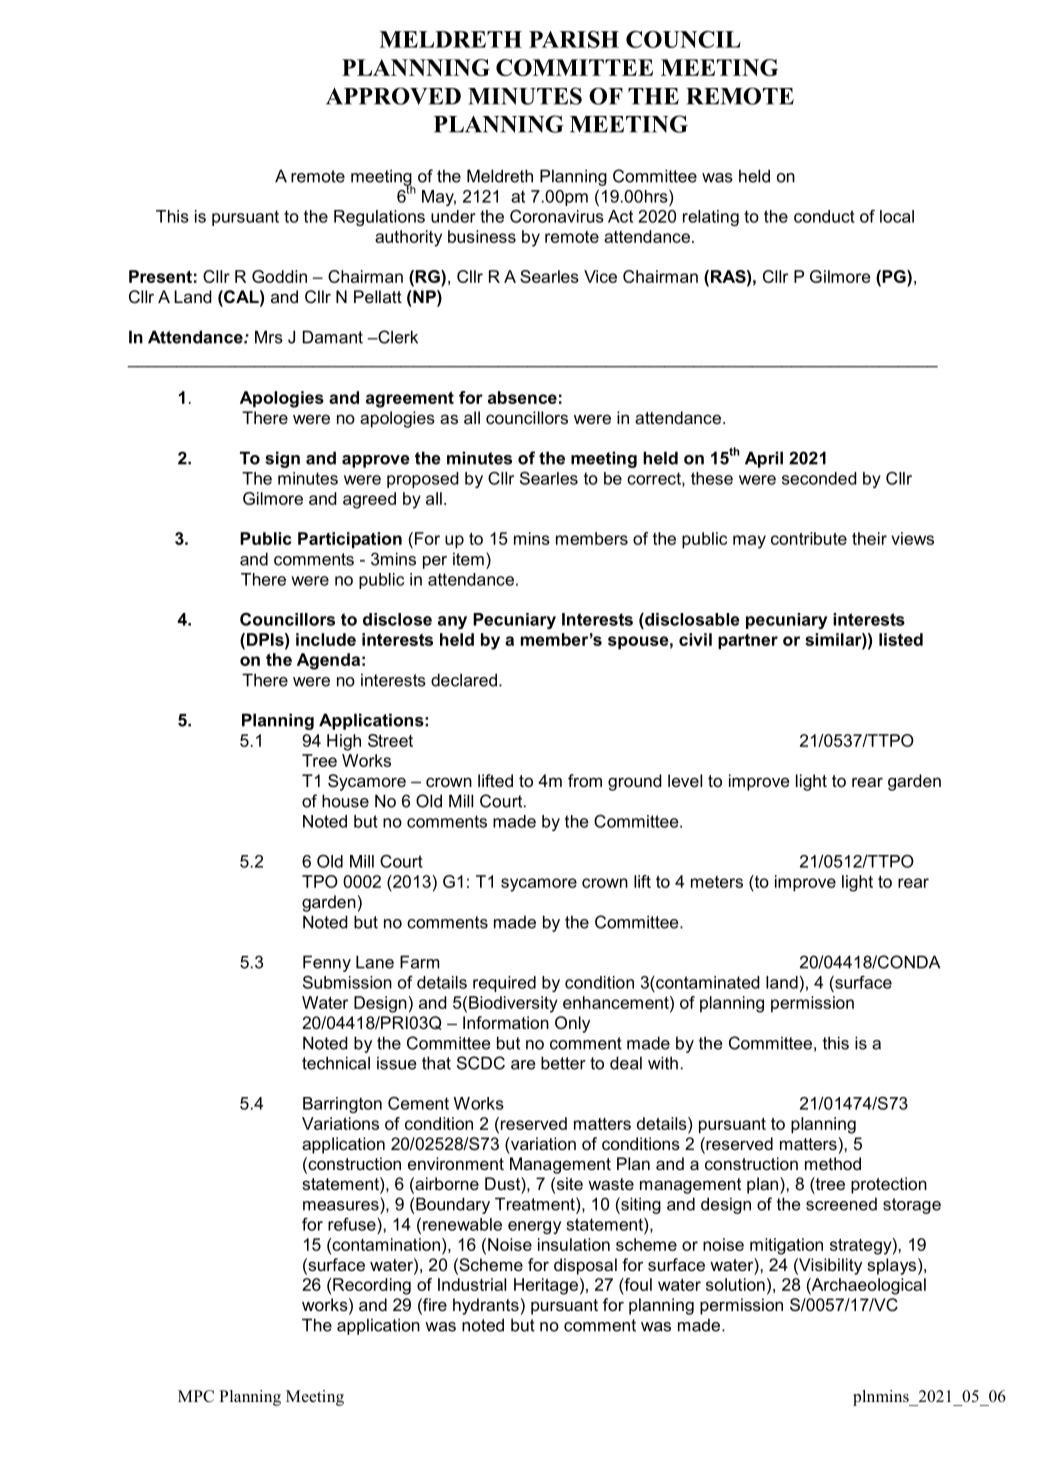  What do you see at coordinates (735, 1284) in the screenshot?
I see `solution` at bounding box center [735, 1284].
